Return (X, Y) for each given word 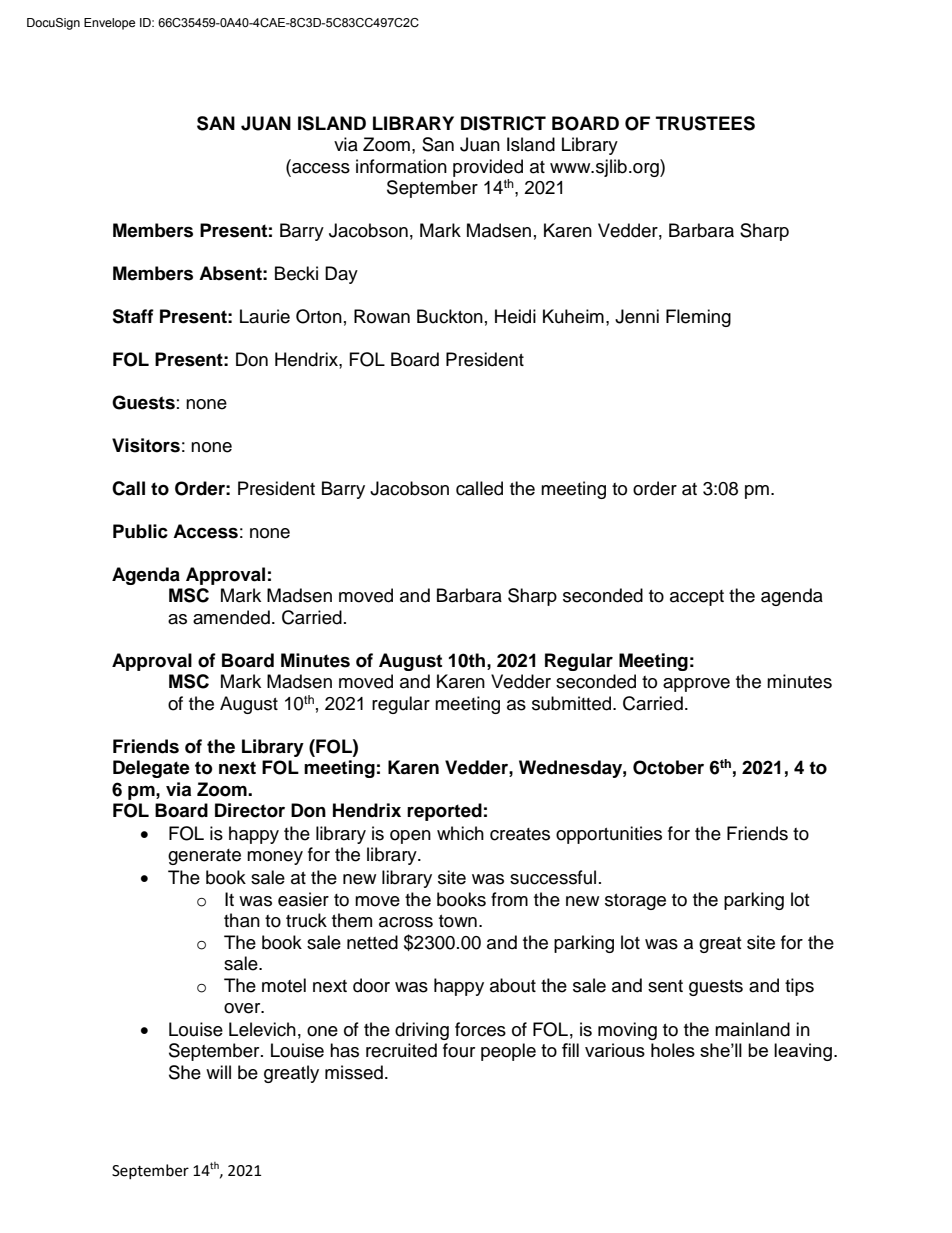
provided (488, 168)
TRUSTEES (705, 123)
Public (140, 531)
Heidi (515, 316)
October (668, 767)
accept (697, 598)
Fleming (698, 318)
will (218, 1072)
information (401, 166)
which (460, 833)
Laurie (265, 316)
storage (635, 902)
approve (696, 685)
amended (231, 617)
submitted (573, 703)
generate (204, 857)
